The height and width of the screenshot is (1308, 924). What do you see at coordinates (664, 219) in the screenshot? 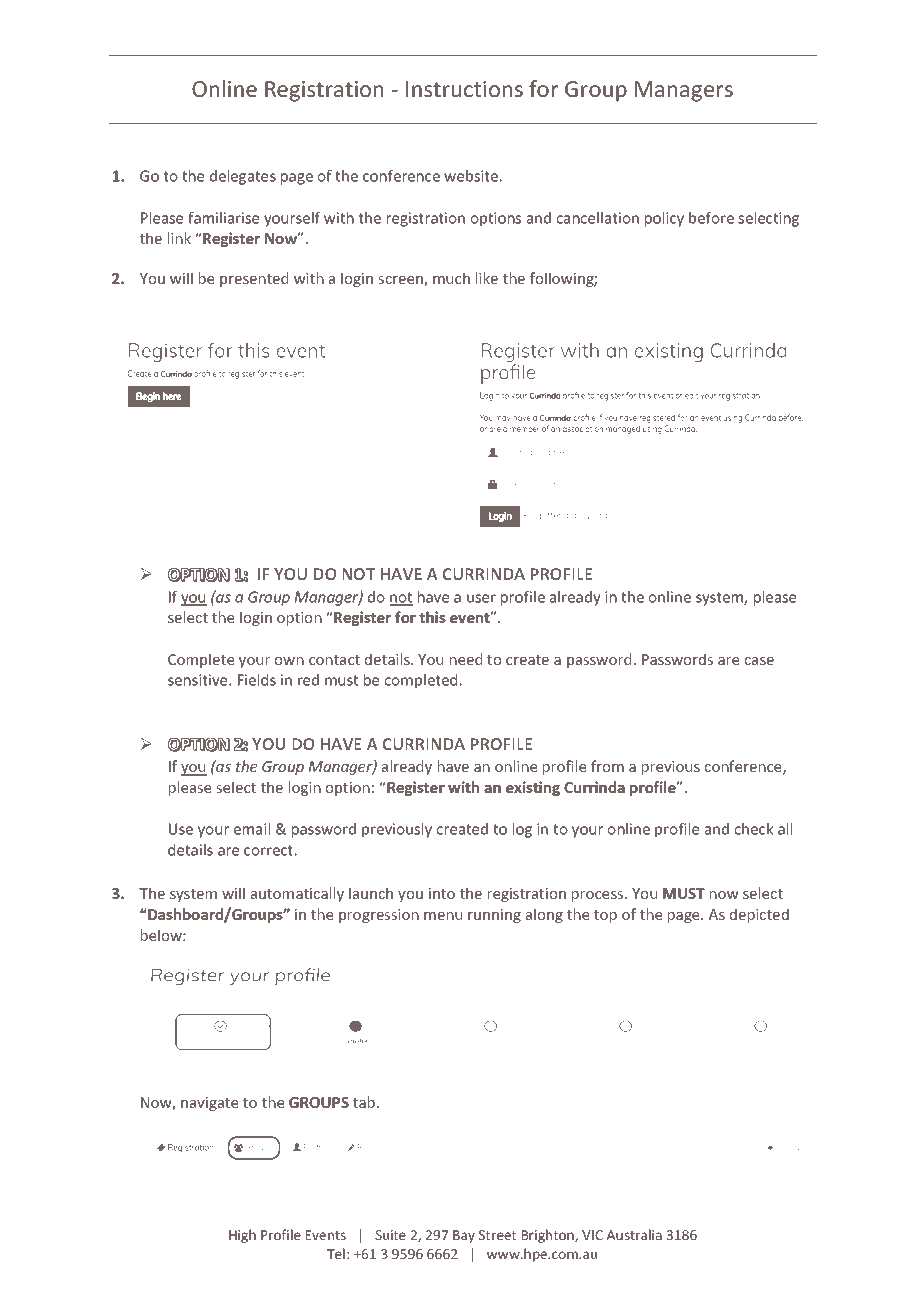
I see `policy` at bounding box center [664, 219].
